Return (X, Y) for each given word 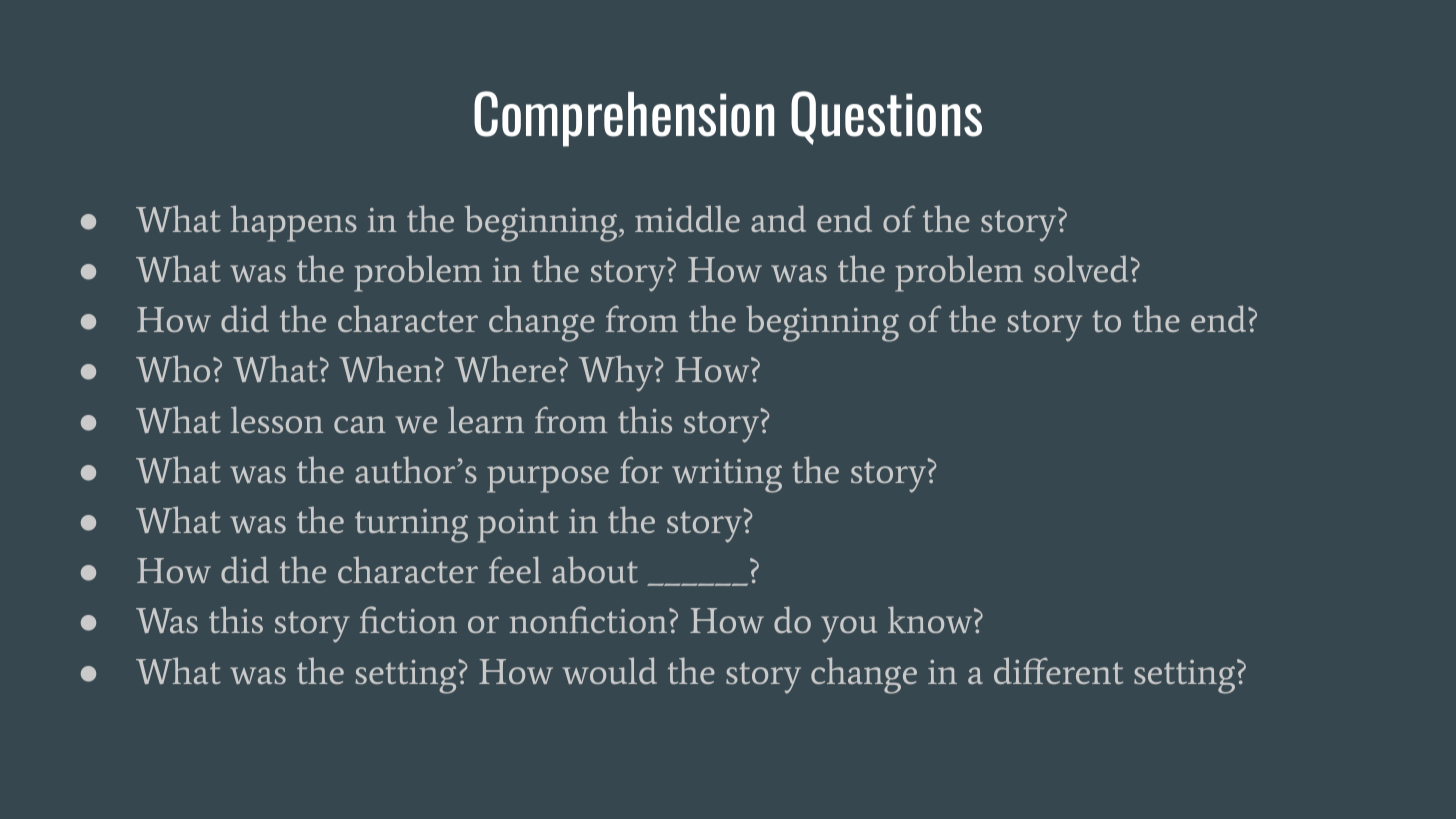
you (849, 629)
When (386, 368)
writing (727, 476)
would (610, 670)
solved (1081, 268)
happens (294, 223)
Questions (886, 118)
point (518, 526)
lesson (277, 419)
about (595, 569)
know (931, 619)
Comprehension (624, 119)
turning (411, 526)
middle (687, 218)
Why (617, 373)
